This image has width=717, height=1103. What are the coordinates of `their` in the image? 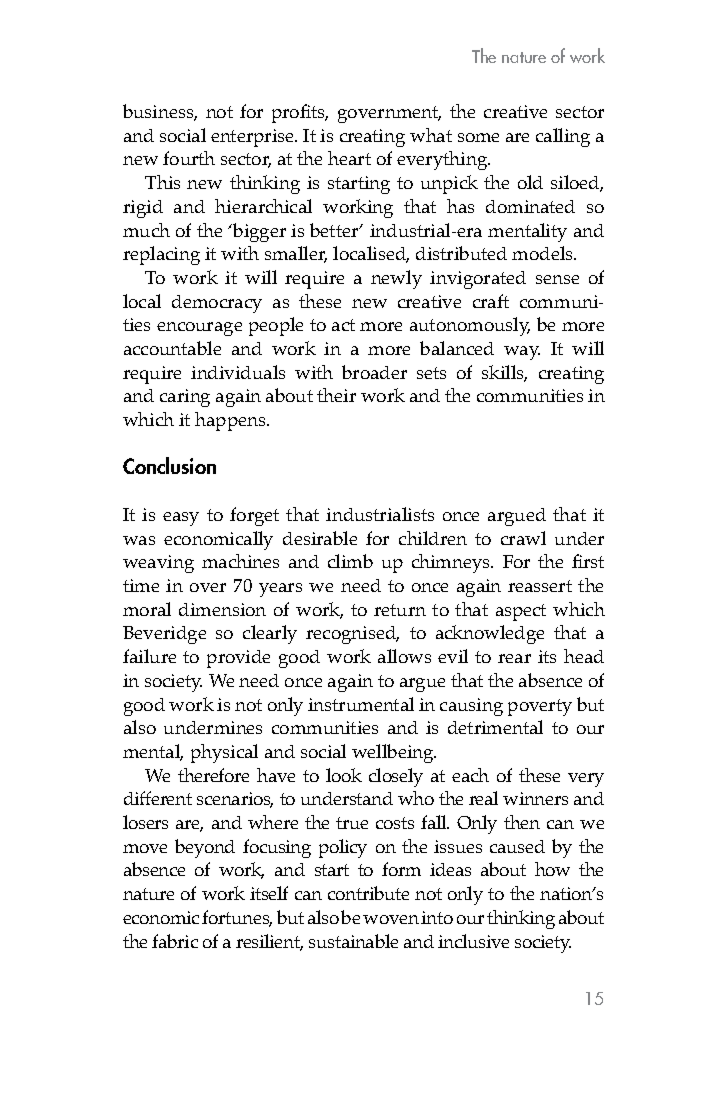 It's located at (336, 395).
